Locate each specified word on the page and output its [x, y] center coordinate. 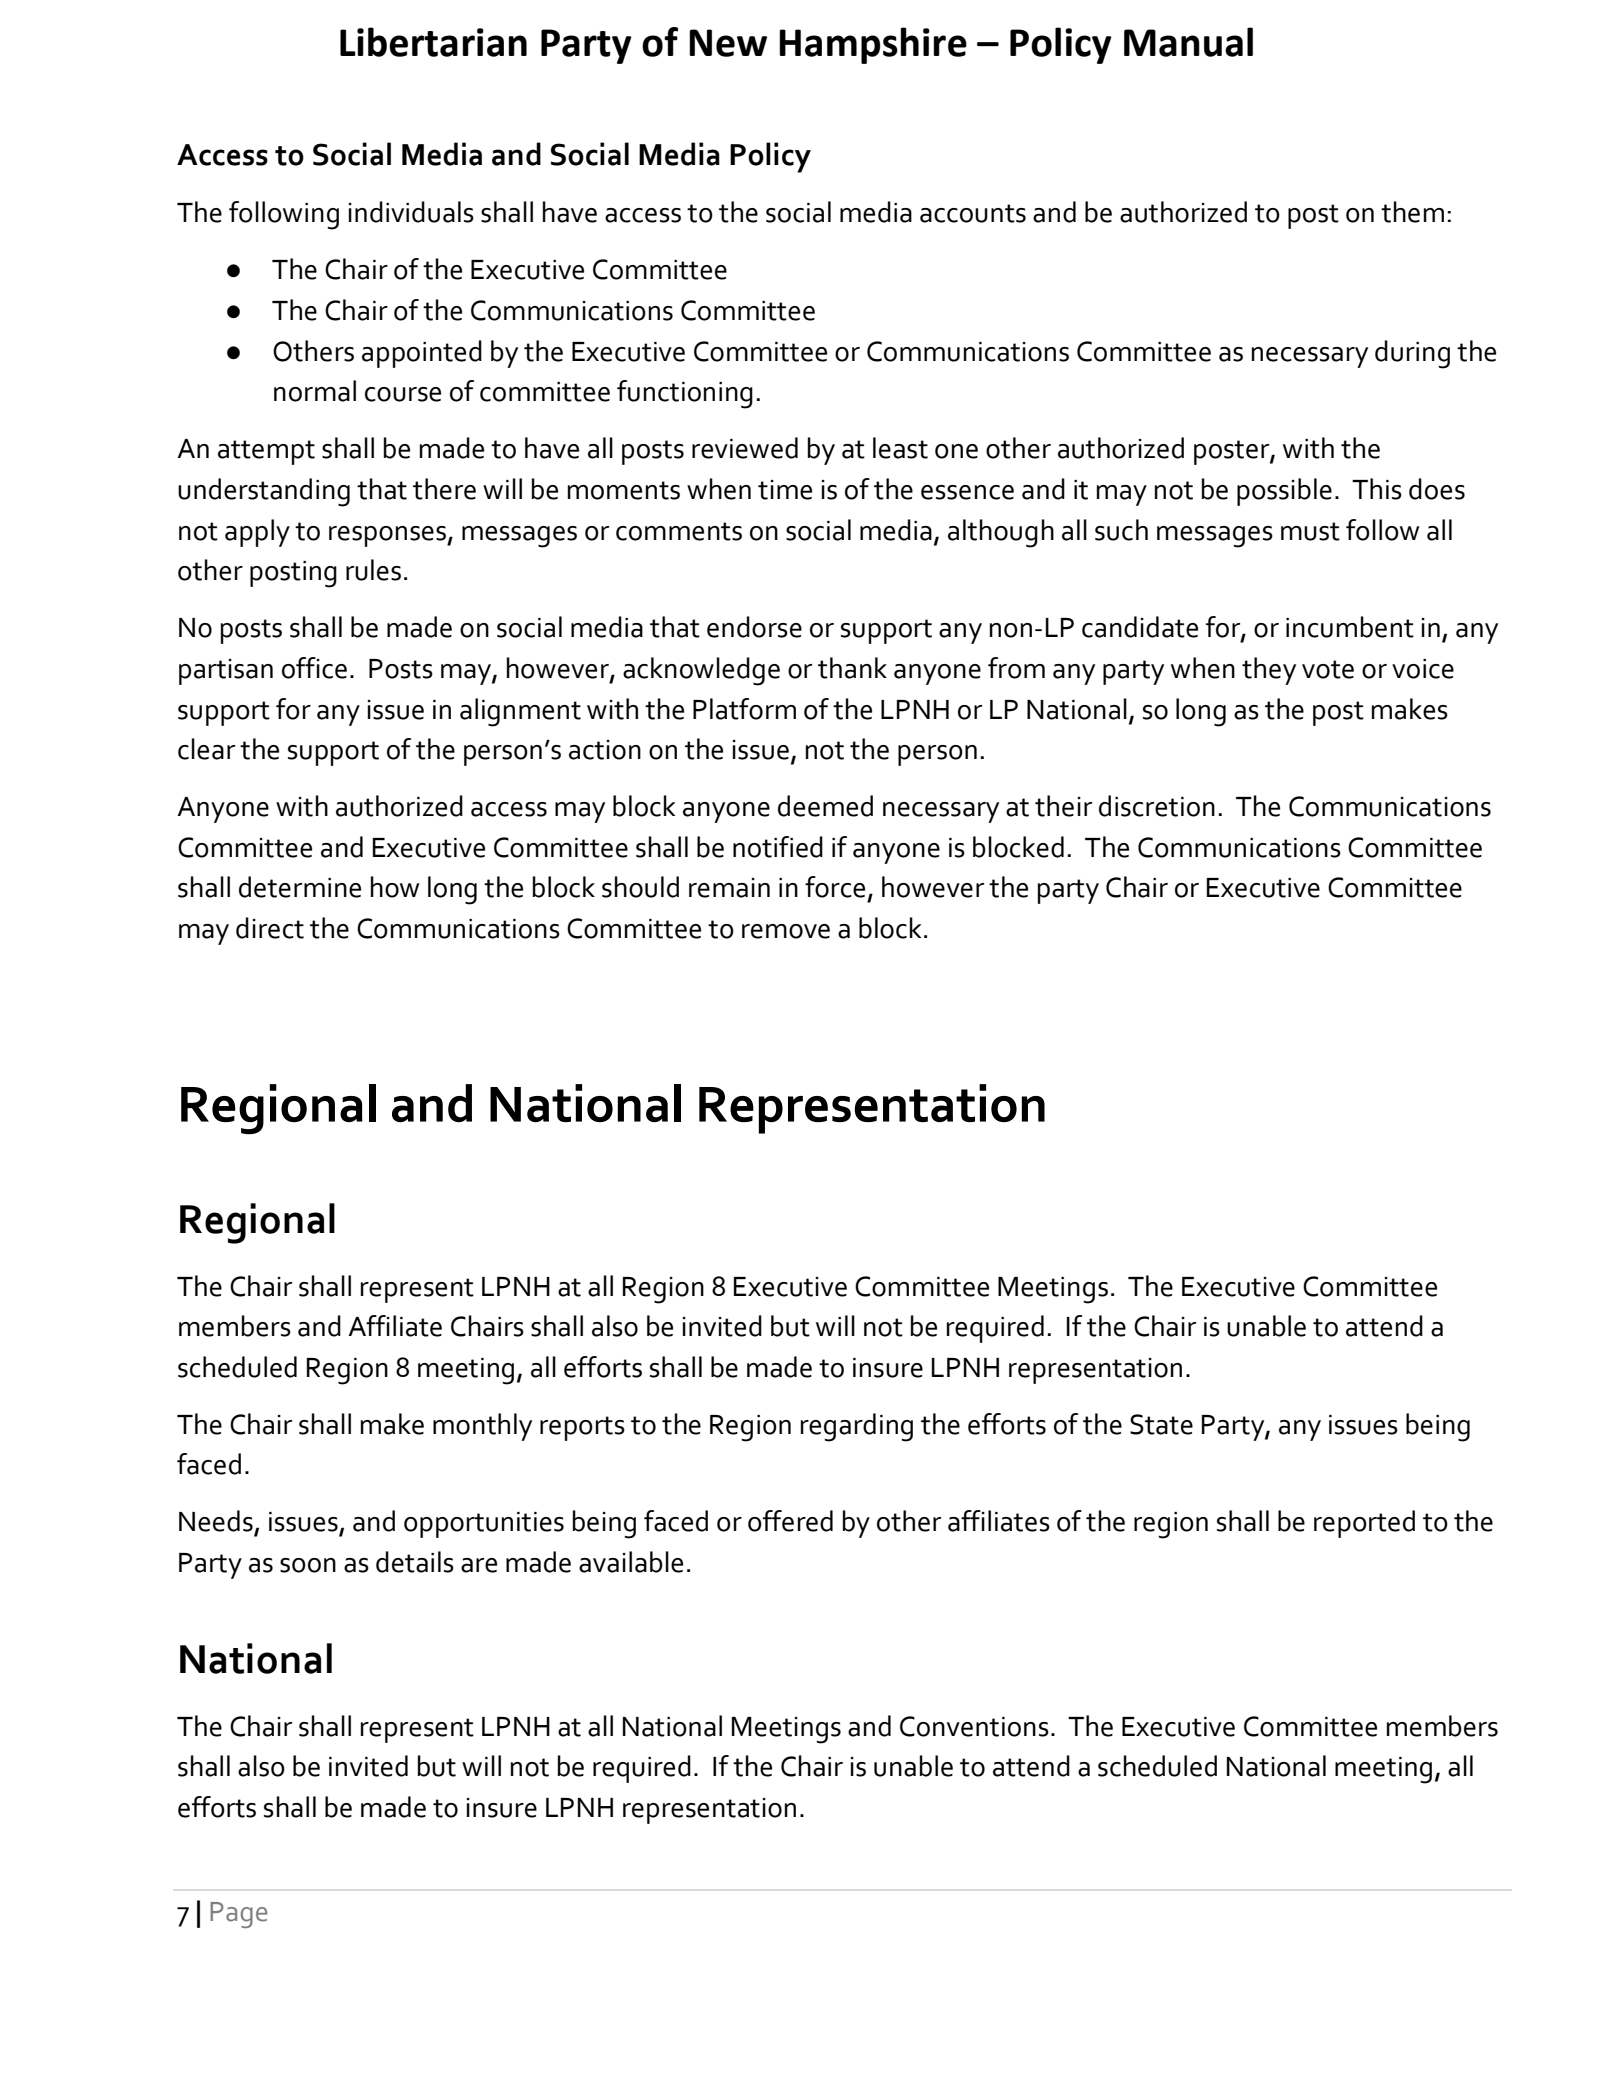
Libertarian [433, 42]
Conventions [974, 1726]
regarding [857, 1427]
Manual [1188, 42]
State [1161, 1424]
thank [852, 668]
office [314, 668]
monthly [482, 1427]
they [1269, 671]
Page [239, 1915]
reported [1364, 1524]
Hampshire [873, 45]
